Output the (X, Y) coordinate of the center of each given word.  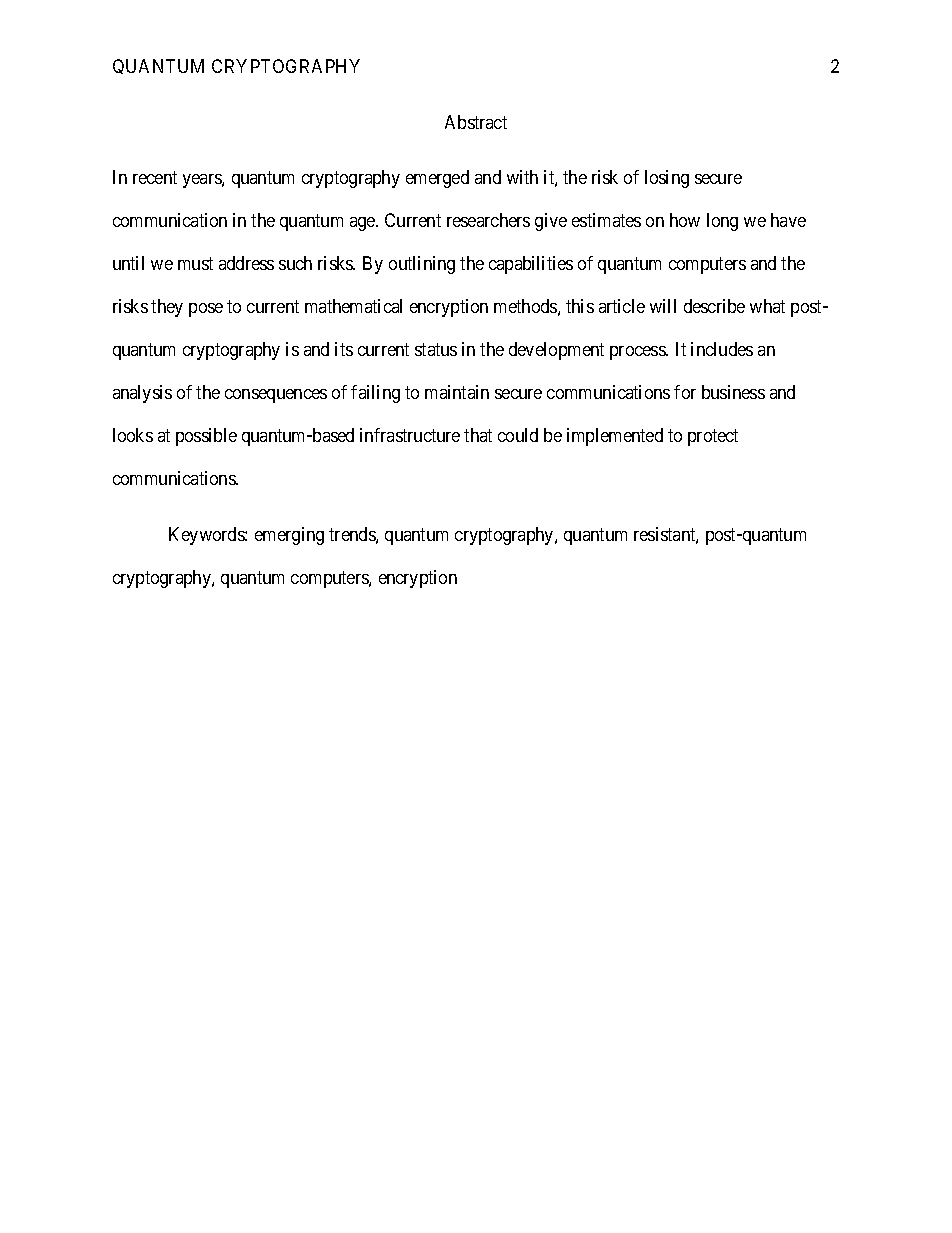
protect (713, 438)
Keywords (207, 536)
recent (155, 178)
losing (667, 179)
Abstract (476, 122)
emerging (289, 536)
